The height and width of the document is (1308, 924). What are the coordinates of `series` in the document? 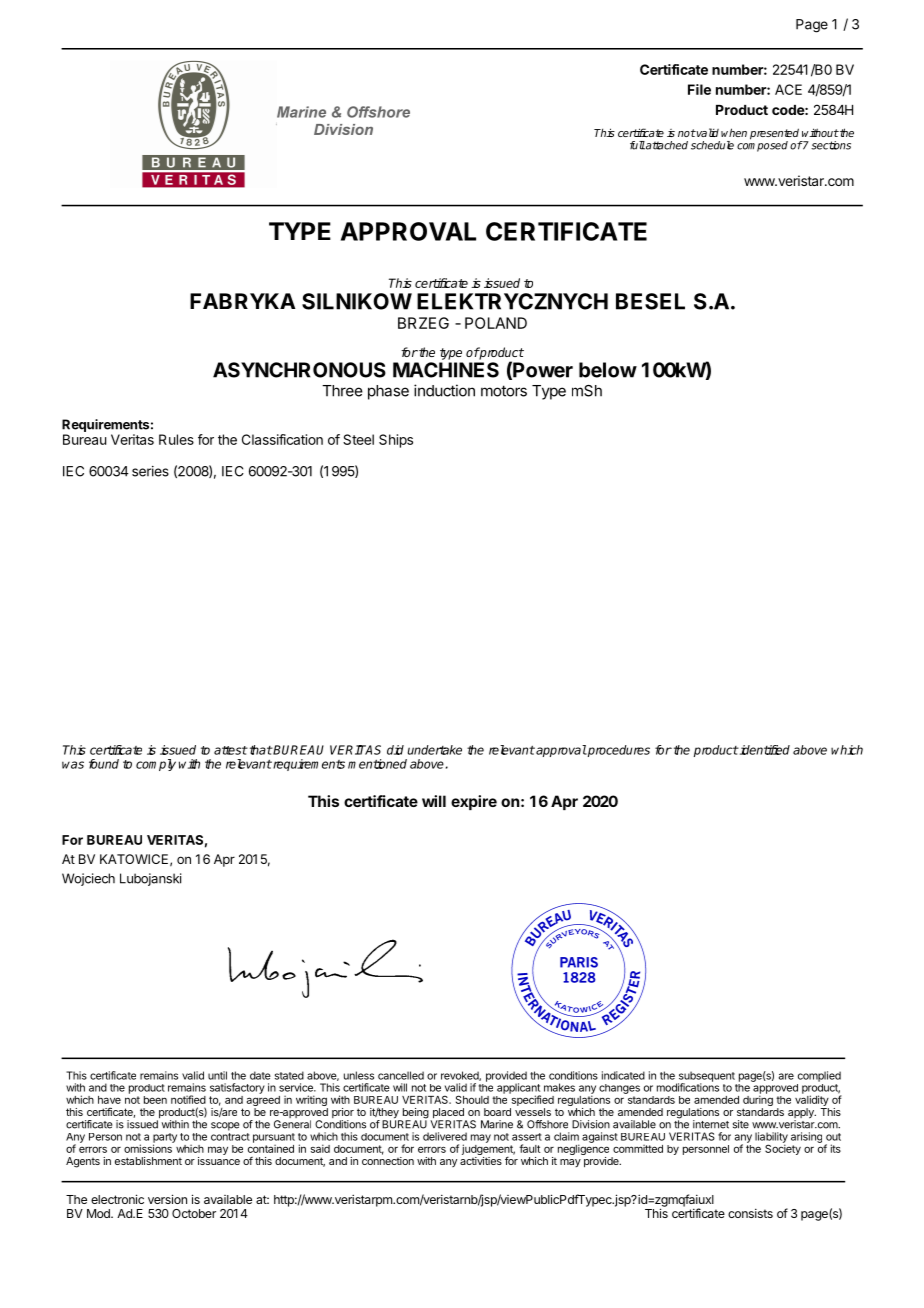 It's located at (150, 471).
